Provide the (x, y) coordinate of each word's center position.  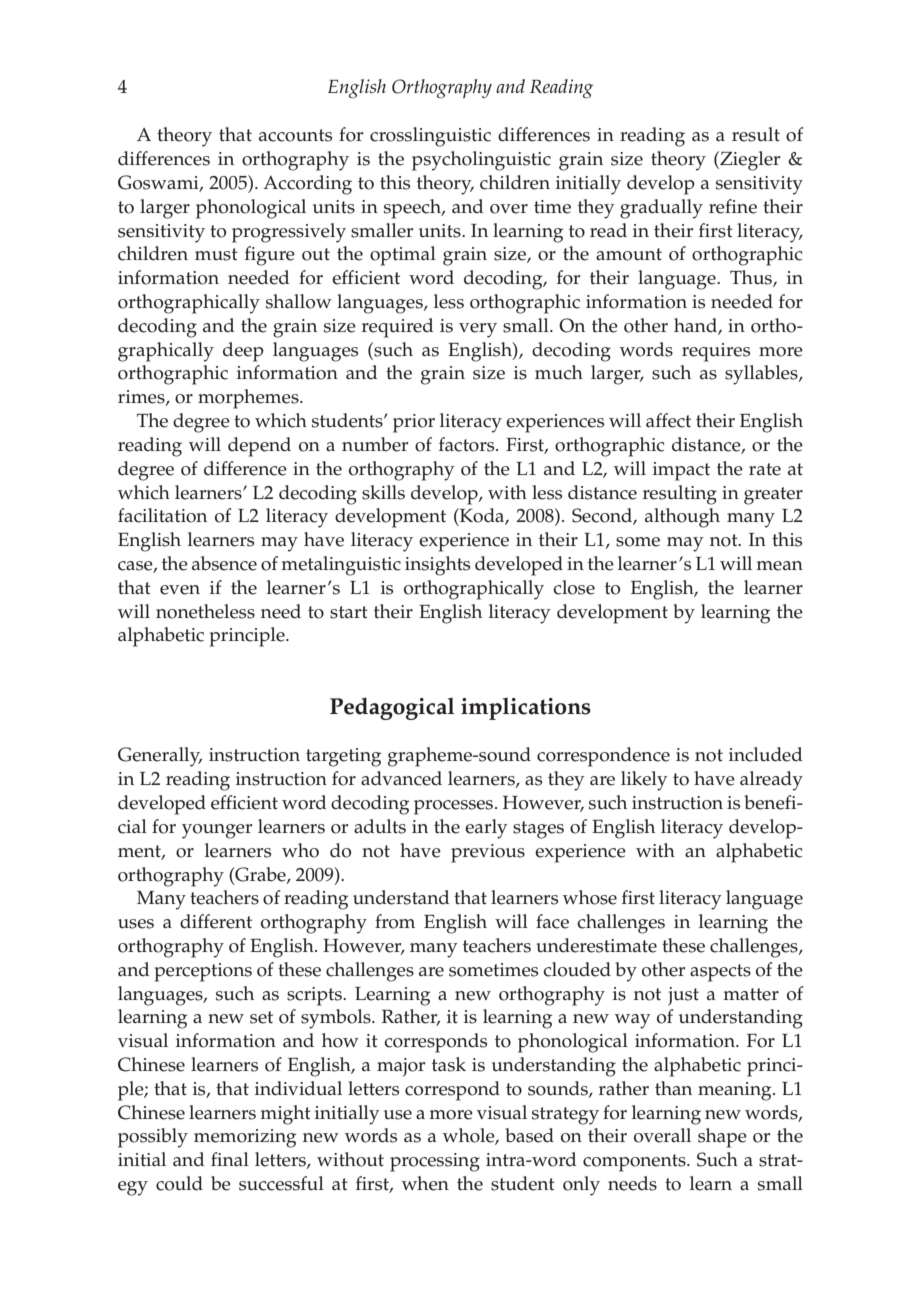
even (180, 590)
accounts (295, 135)
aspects (720, 973)
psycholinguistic (481, 161)
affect (668, 420)
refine (733, 206)
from (395, 921)
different (216, 921)
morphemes (249, 399)
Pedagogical (392, 708)
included (766, 754)
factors (468, 444)
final (230, 1159)
